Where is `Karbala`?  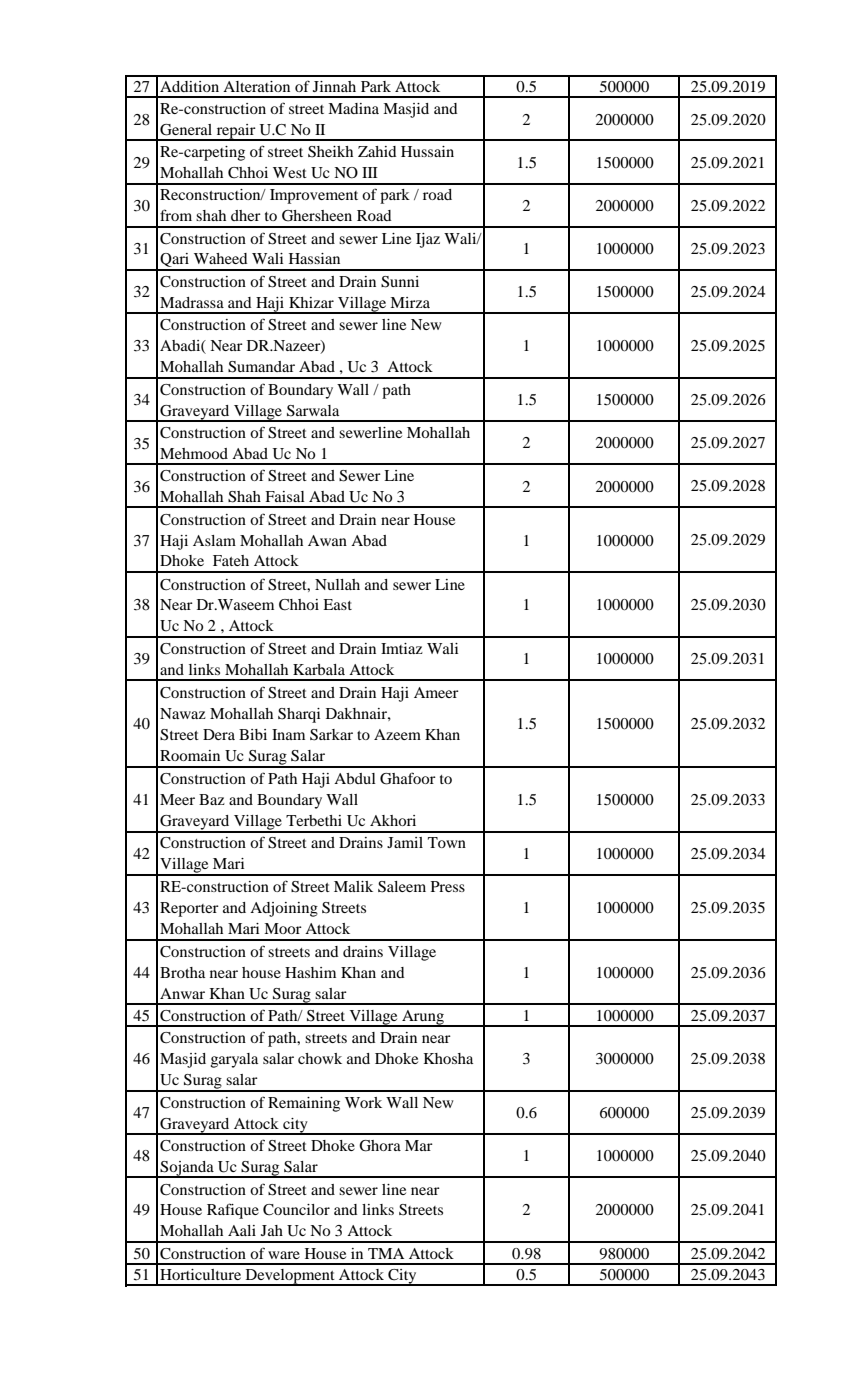
Karbala is located at coordinates (319, 669).
